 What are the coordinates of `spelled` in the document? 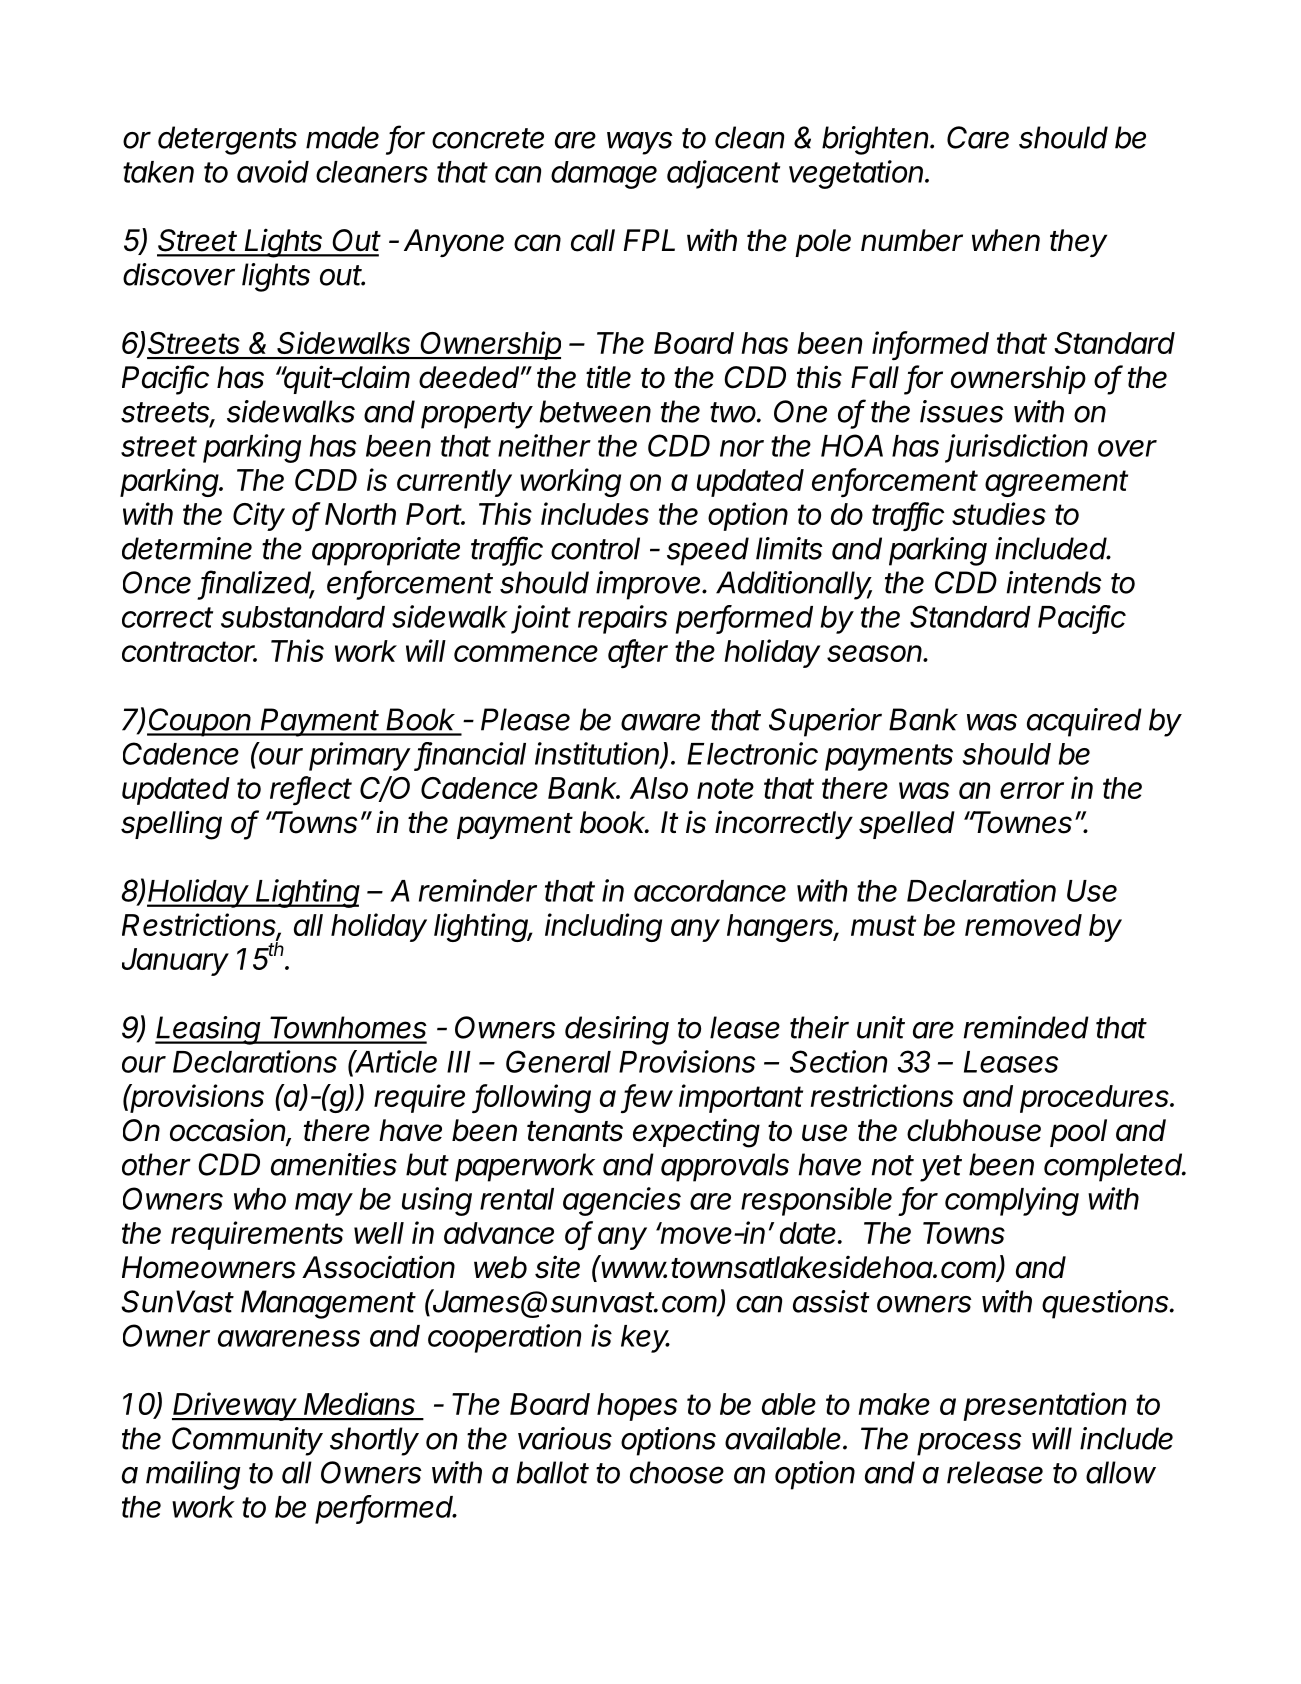 It's located at (907, 825).
